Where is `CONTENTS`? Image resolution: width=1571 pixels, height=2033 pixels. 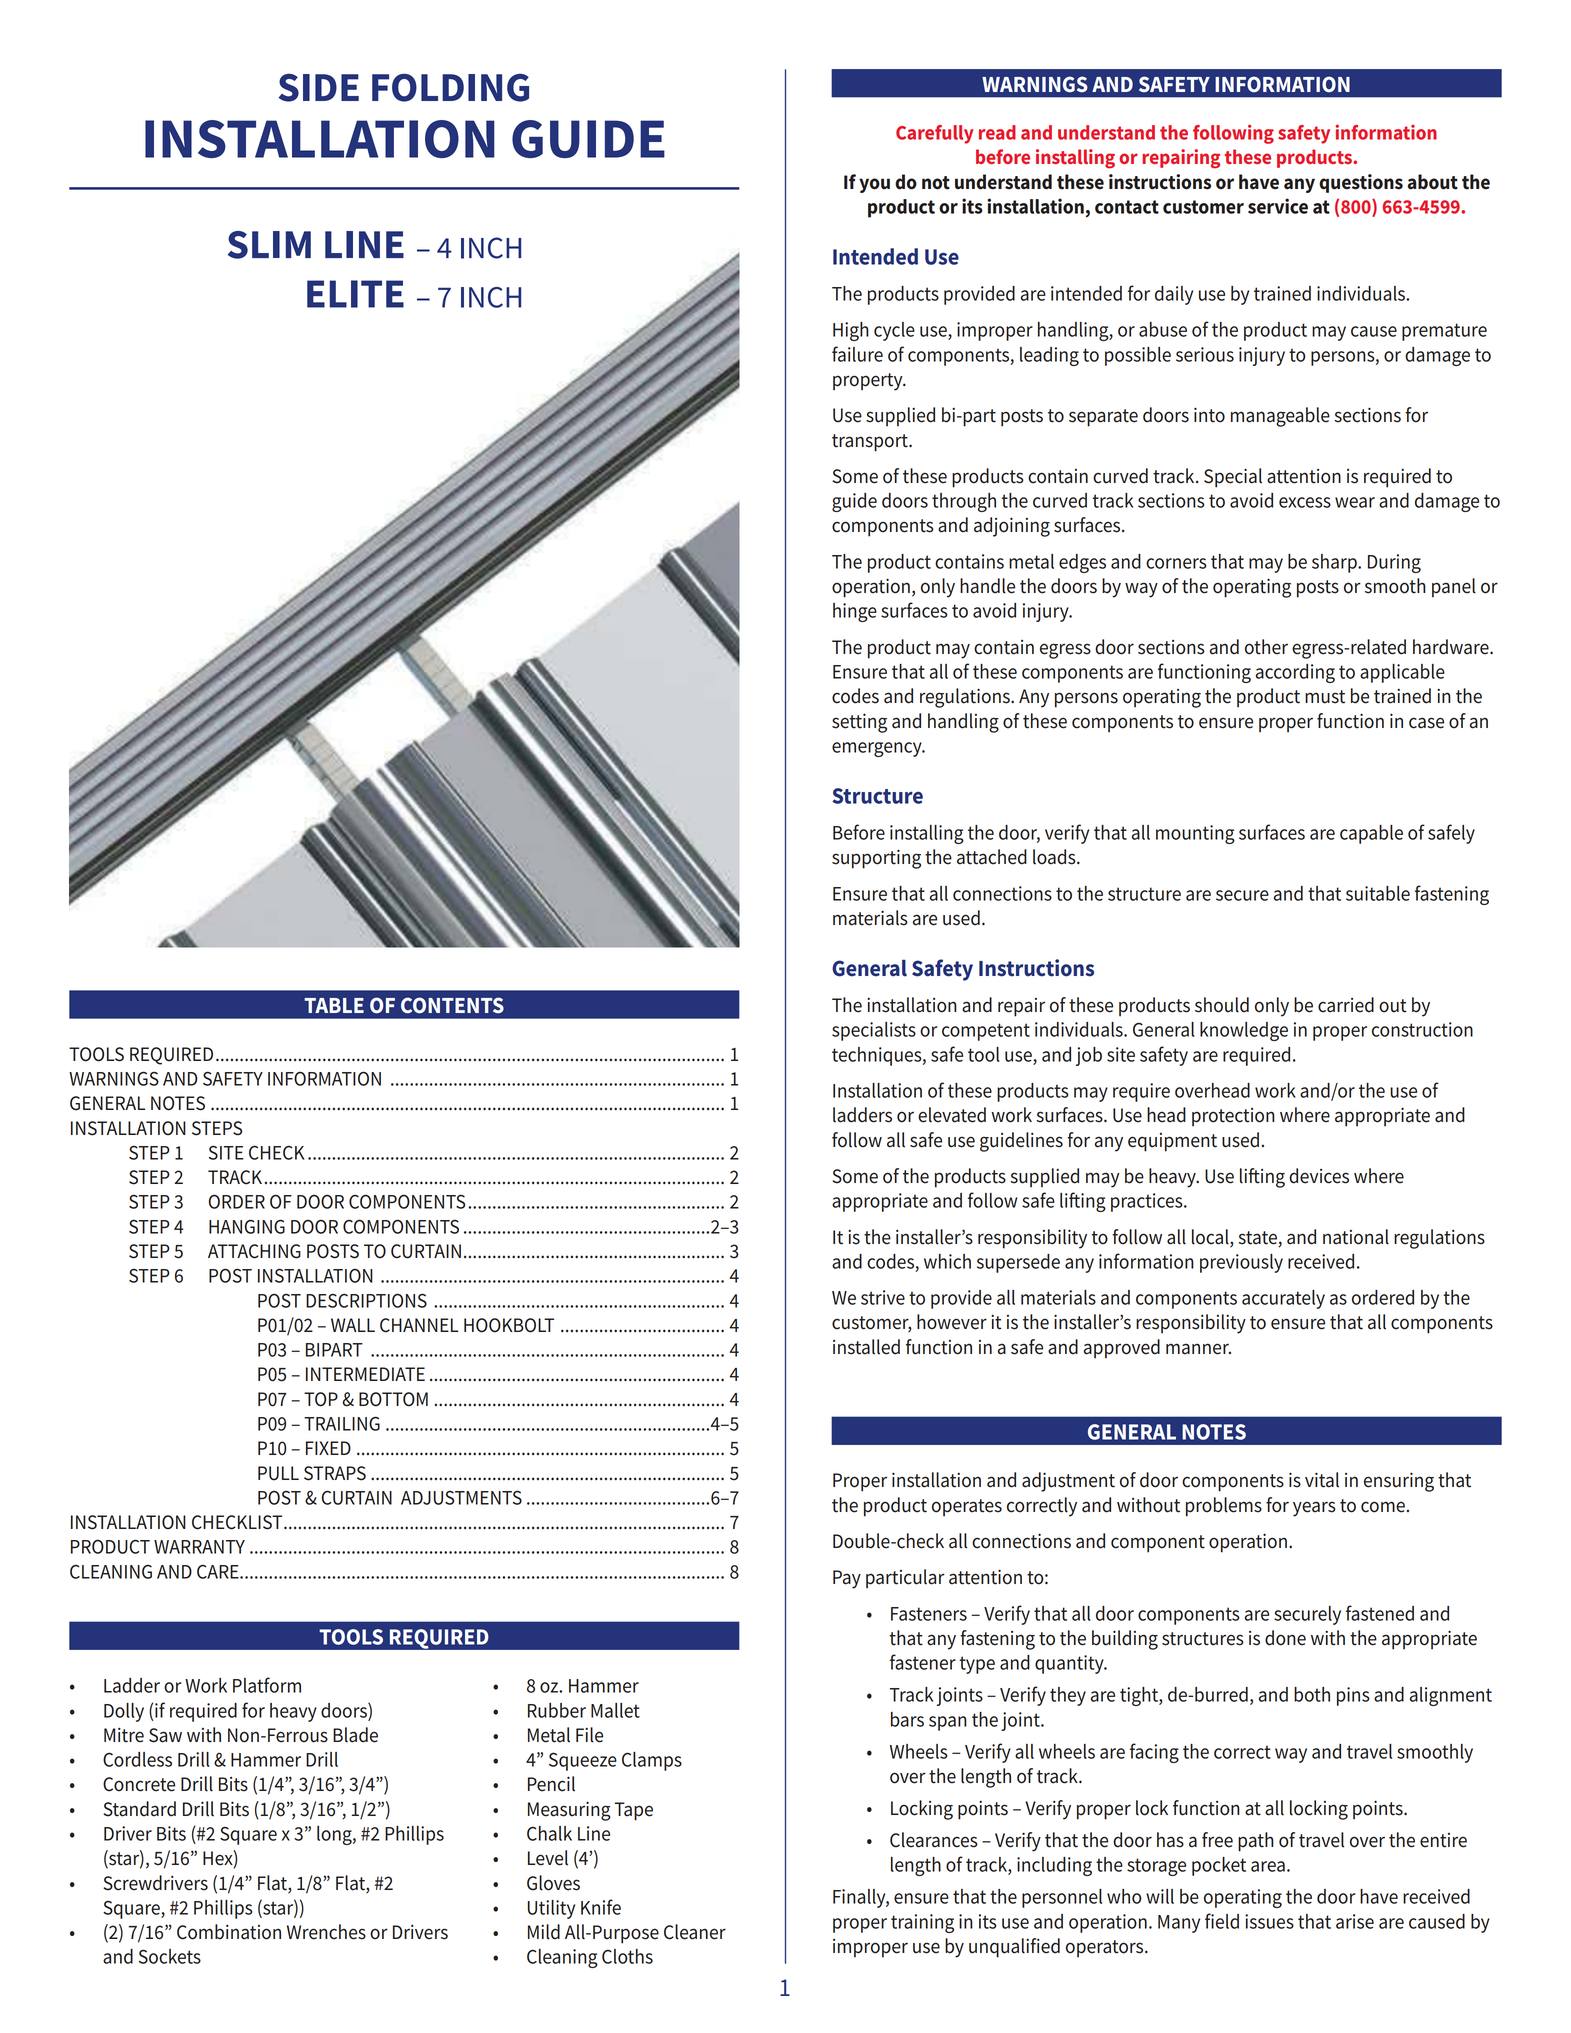
CONTENTS is located at coordinates (452, 1005).
